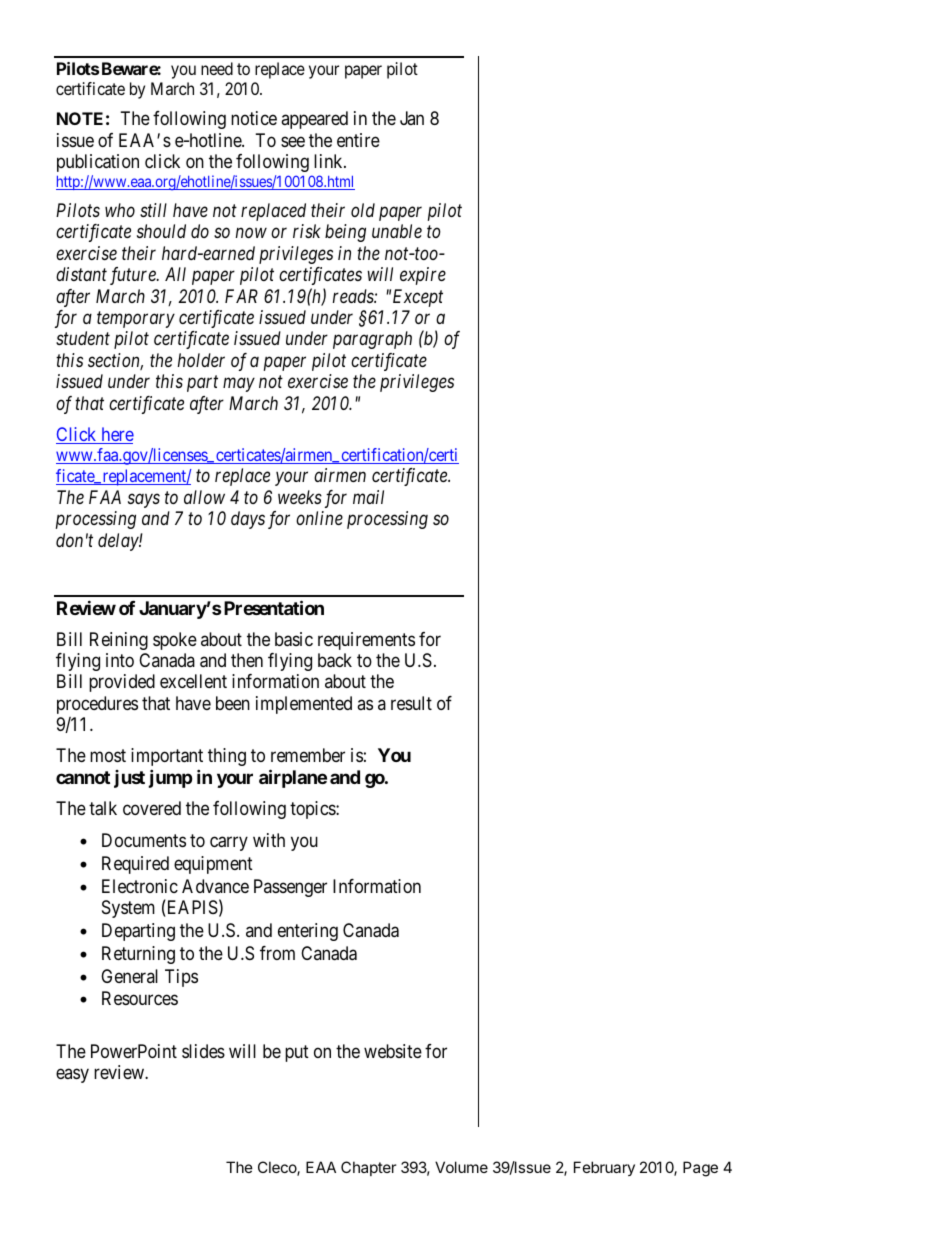  I want to click on February, so click(604, 1168).
